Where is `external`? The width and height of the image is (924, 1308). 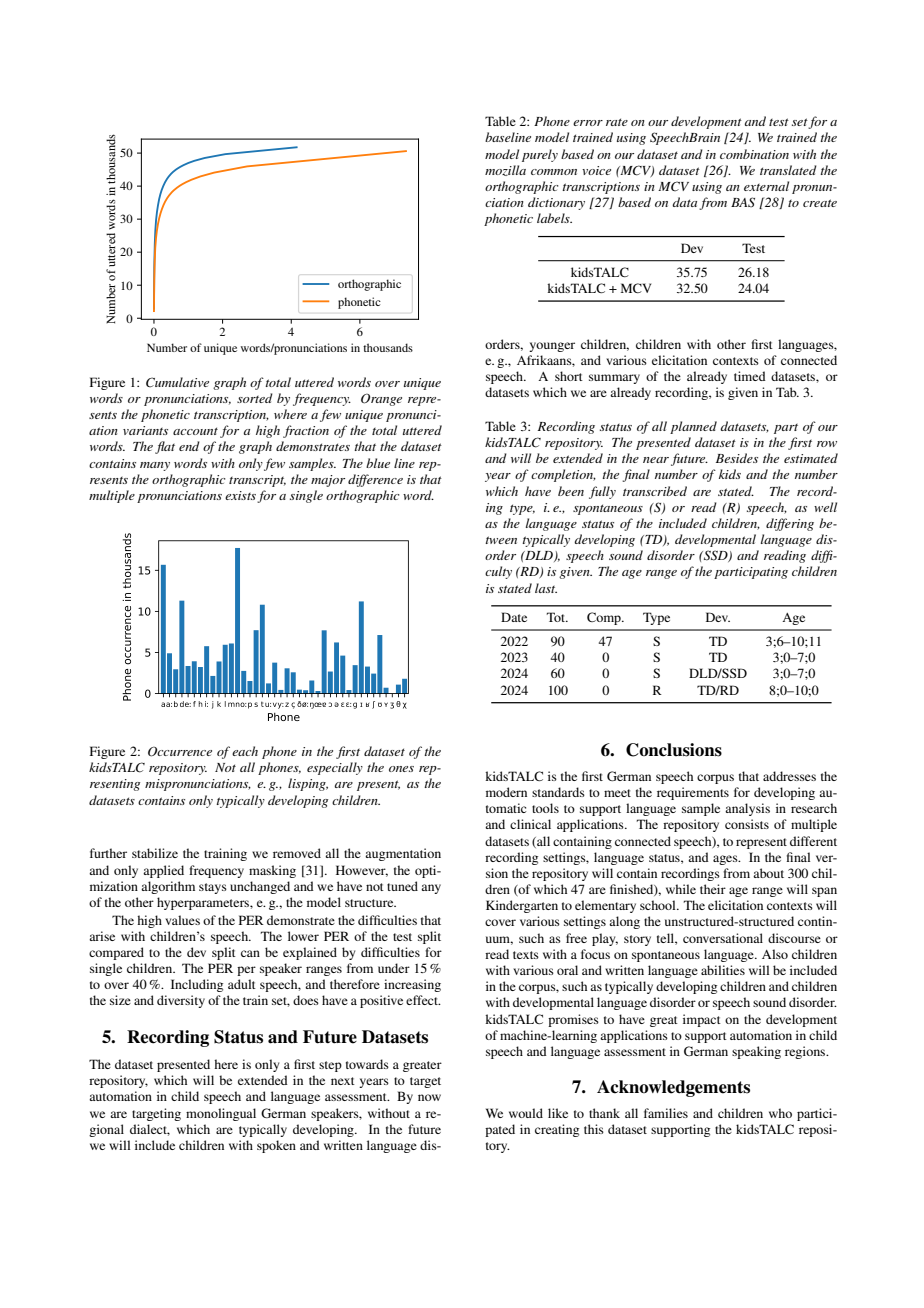
external is located at coordinates (766, 186).
